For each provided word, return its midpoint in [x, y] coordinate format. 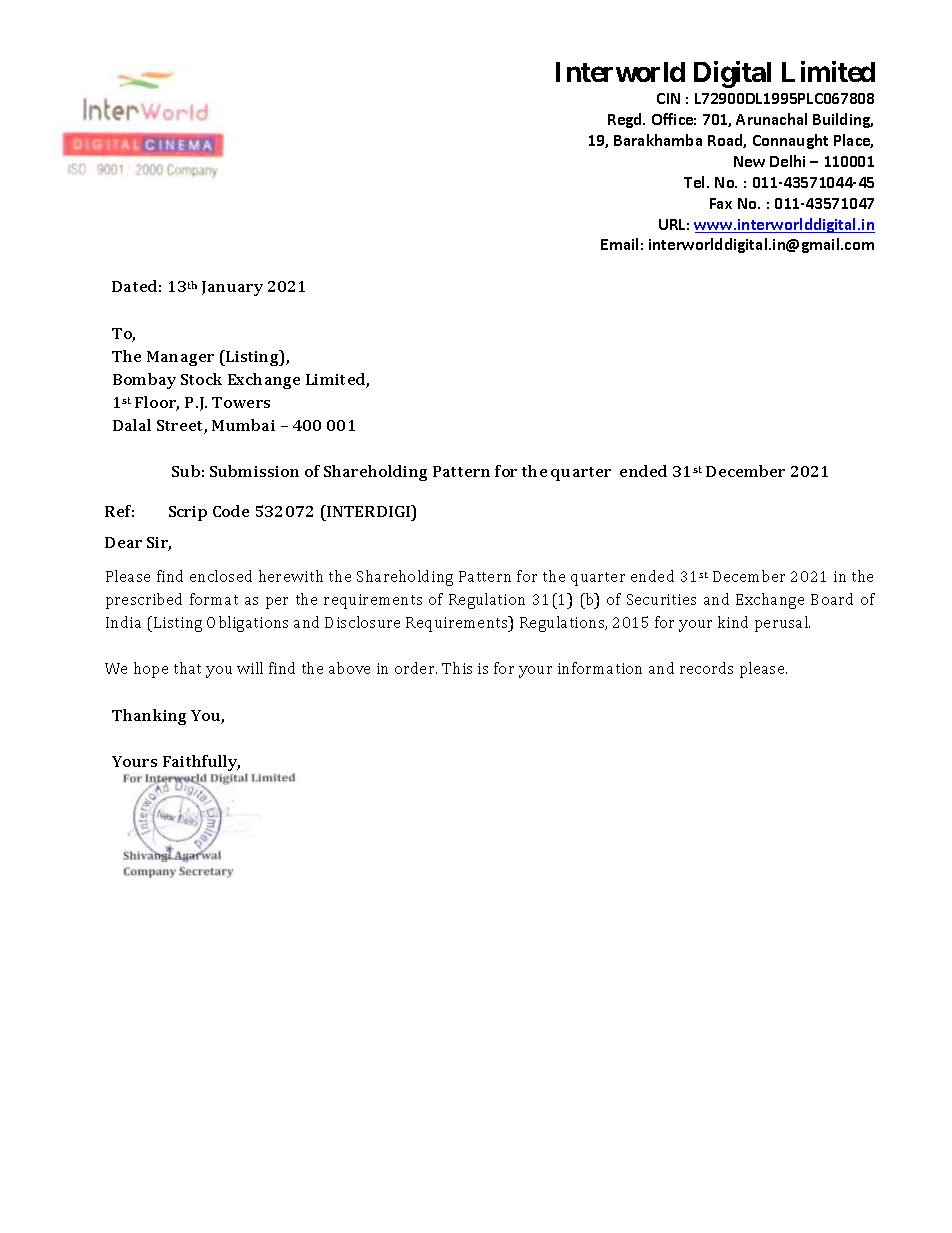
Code [231, 511]
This [457, 668]
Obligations [247, 624]
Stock [201, 379]
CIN [668, 98]
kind [733, 622]
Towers [241, 402]
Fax [721, 203]
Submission [254, 471]
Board [832, 599]
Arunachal [771, 119]
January [232, 288]
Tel [696, 182]
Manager [180, 358]
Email [619, 244]
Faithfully [201, 763]
